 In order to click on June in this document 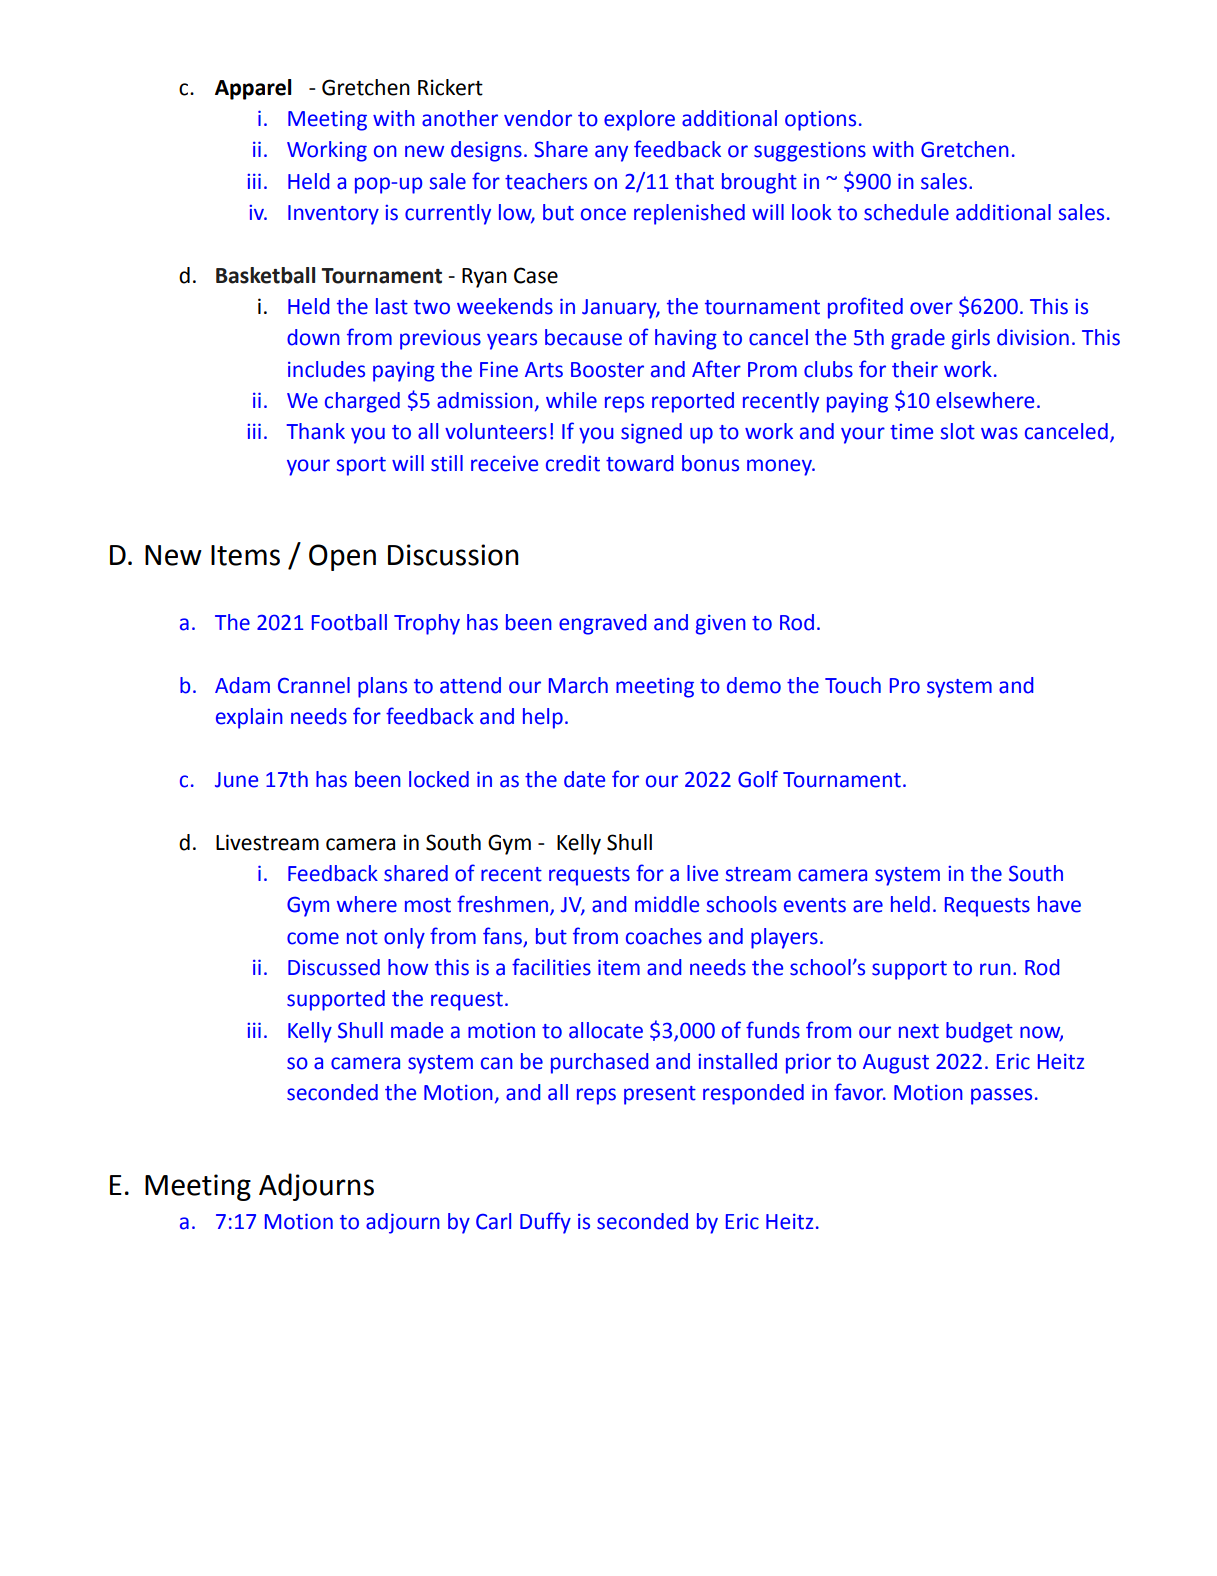, I will do `click(236, 780)`.
